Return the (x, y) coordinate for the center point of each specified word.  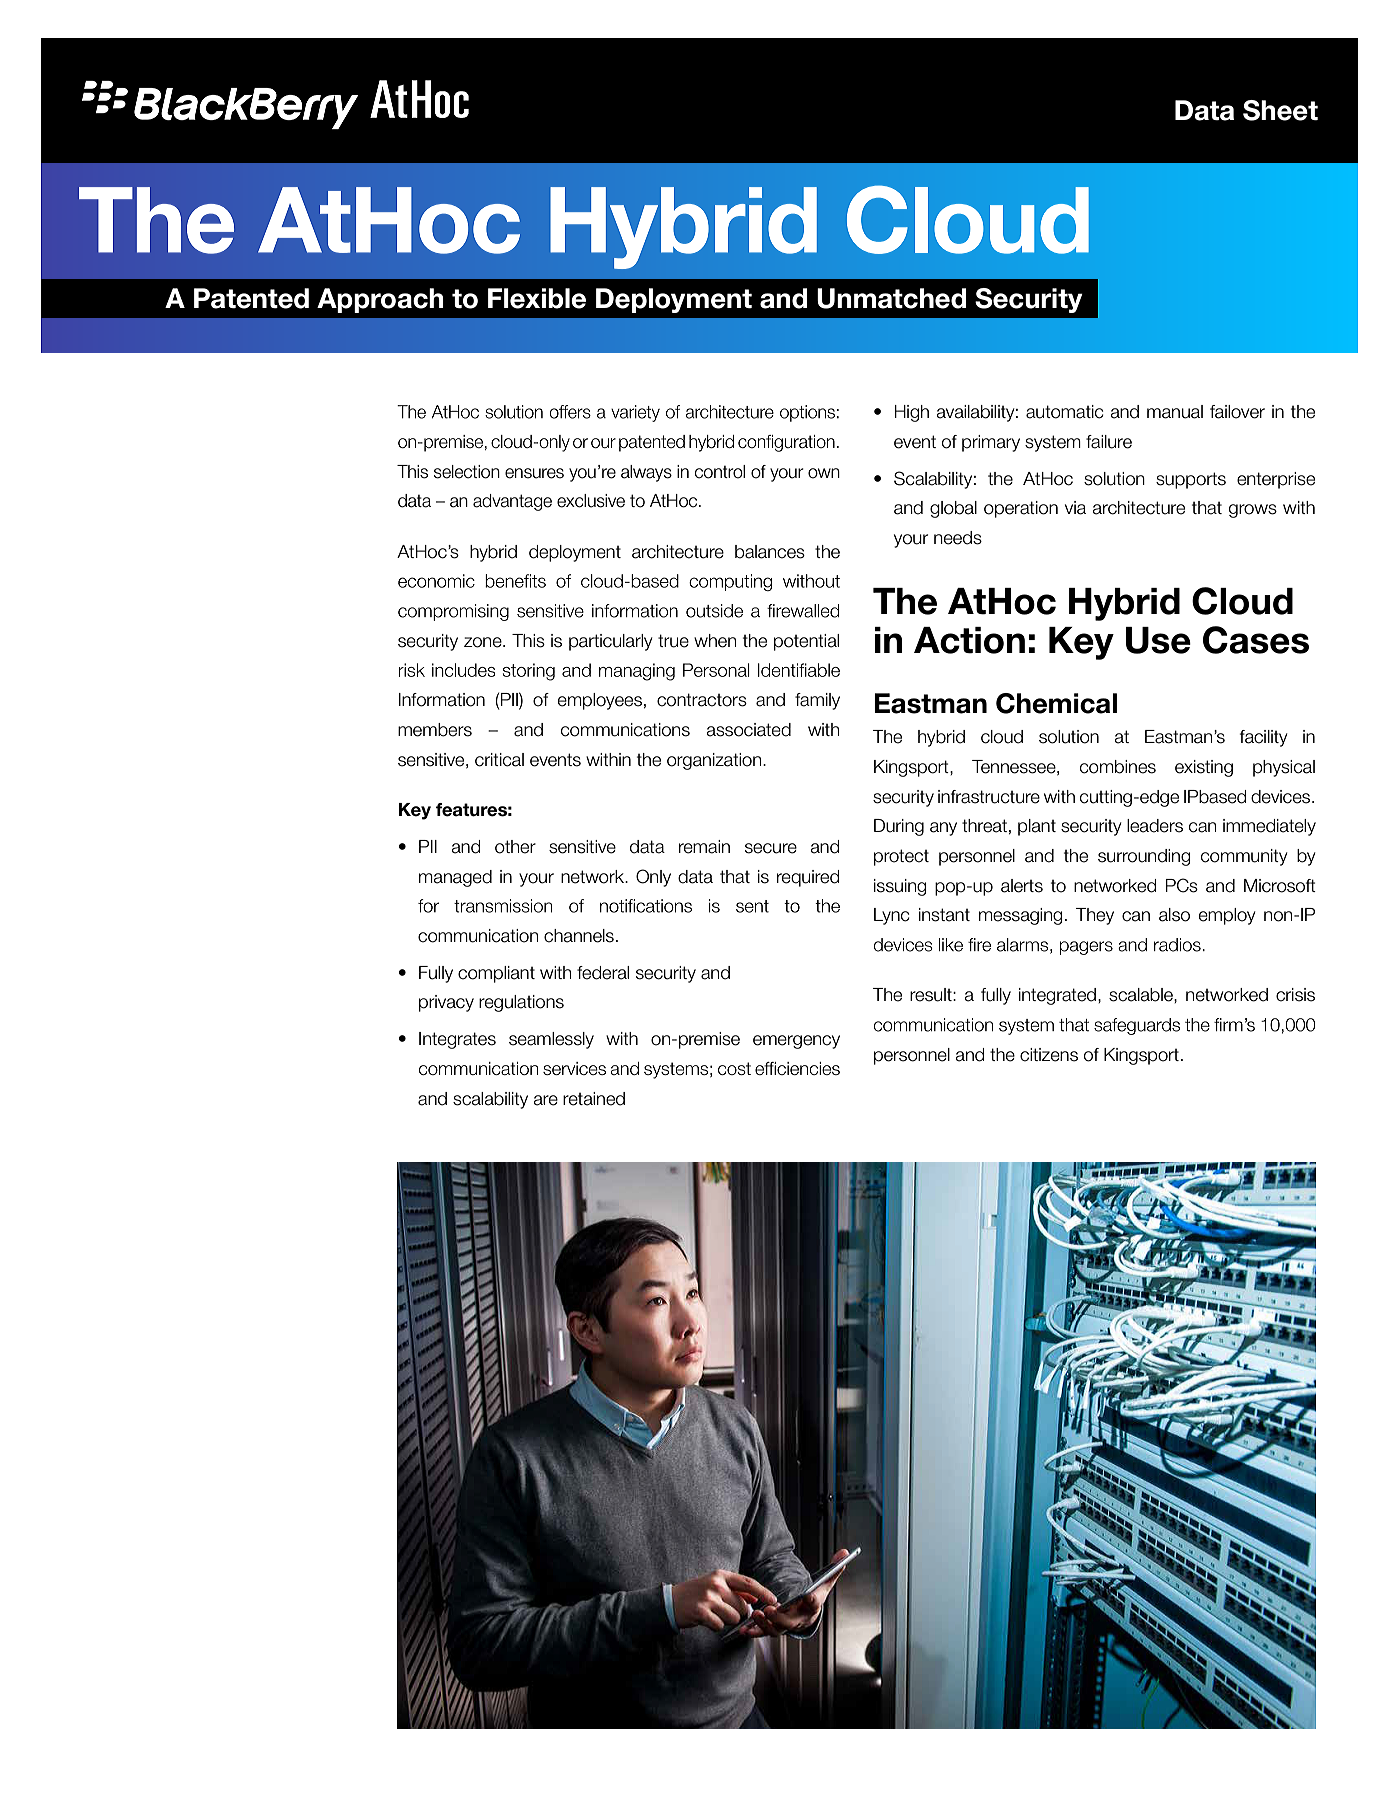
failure (1109, 442)
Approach (380, 300)
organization (715, 761)
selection (467, 472)
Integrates (457, 1040)
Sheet (1280, 110)
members (435, 730)
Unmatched (891, 298)
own (824, 473)
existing (1204, 768)
